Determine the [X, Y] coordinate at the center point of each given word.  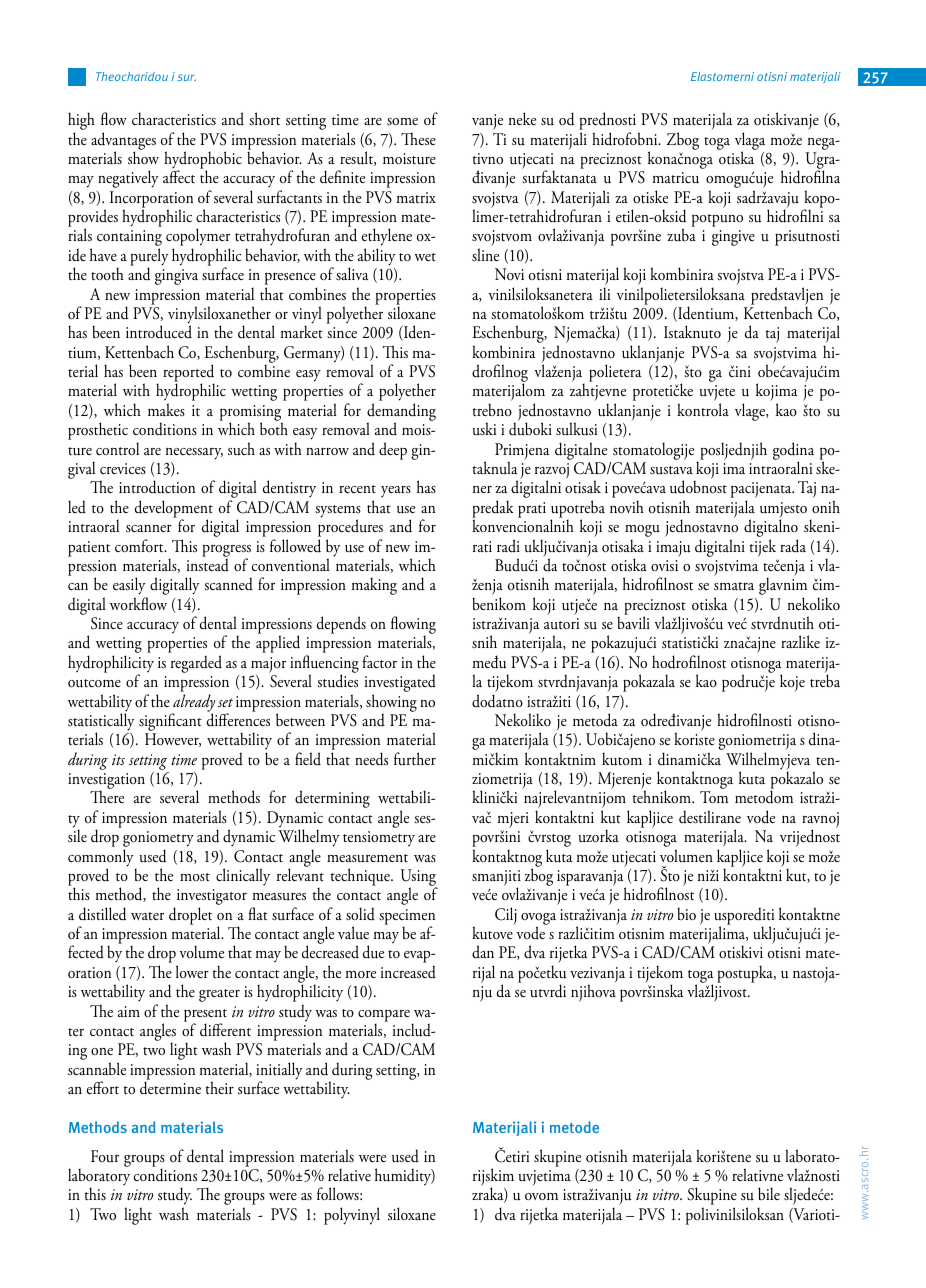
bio [686, 914]
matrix [416, 198]
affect [179, 177]
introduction [157, 487]
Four [105, 1156]
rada [793, 546]
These [418, 139]
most [195, 877]
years [396, 492]
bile [769, 1194]
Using [419, 879]
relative [349, 1174]
